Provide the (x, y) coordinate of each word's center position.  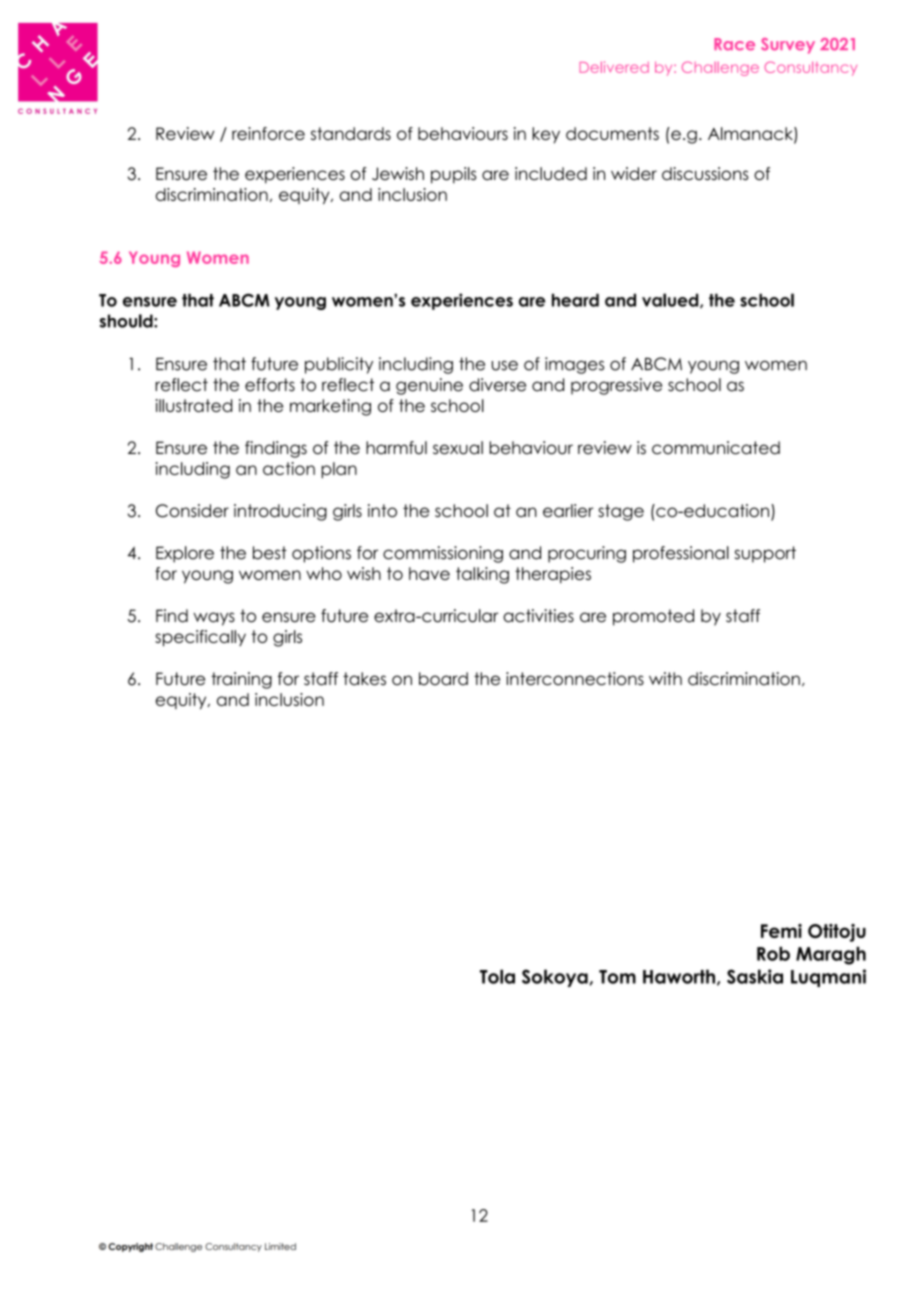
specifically (200, 638)
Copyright (130, 1247)
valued (671, 300)
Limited (280, 1246)
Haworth (679, 976)
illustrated (194, 405)
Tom (617, 977)
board (443, 679)
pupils (453, 175)
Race (734, 44)
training (241, 680)
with (665, 678)
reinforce (268, 133)
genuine (429, 386)
